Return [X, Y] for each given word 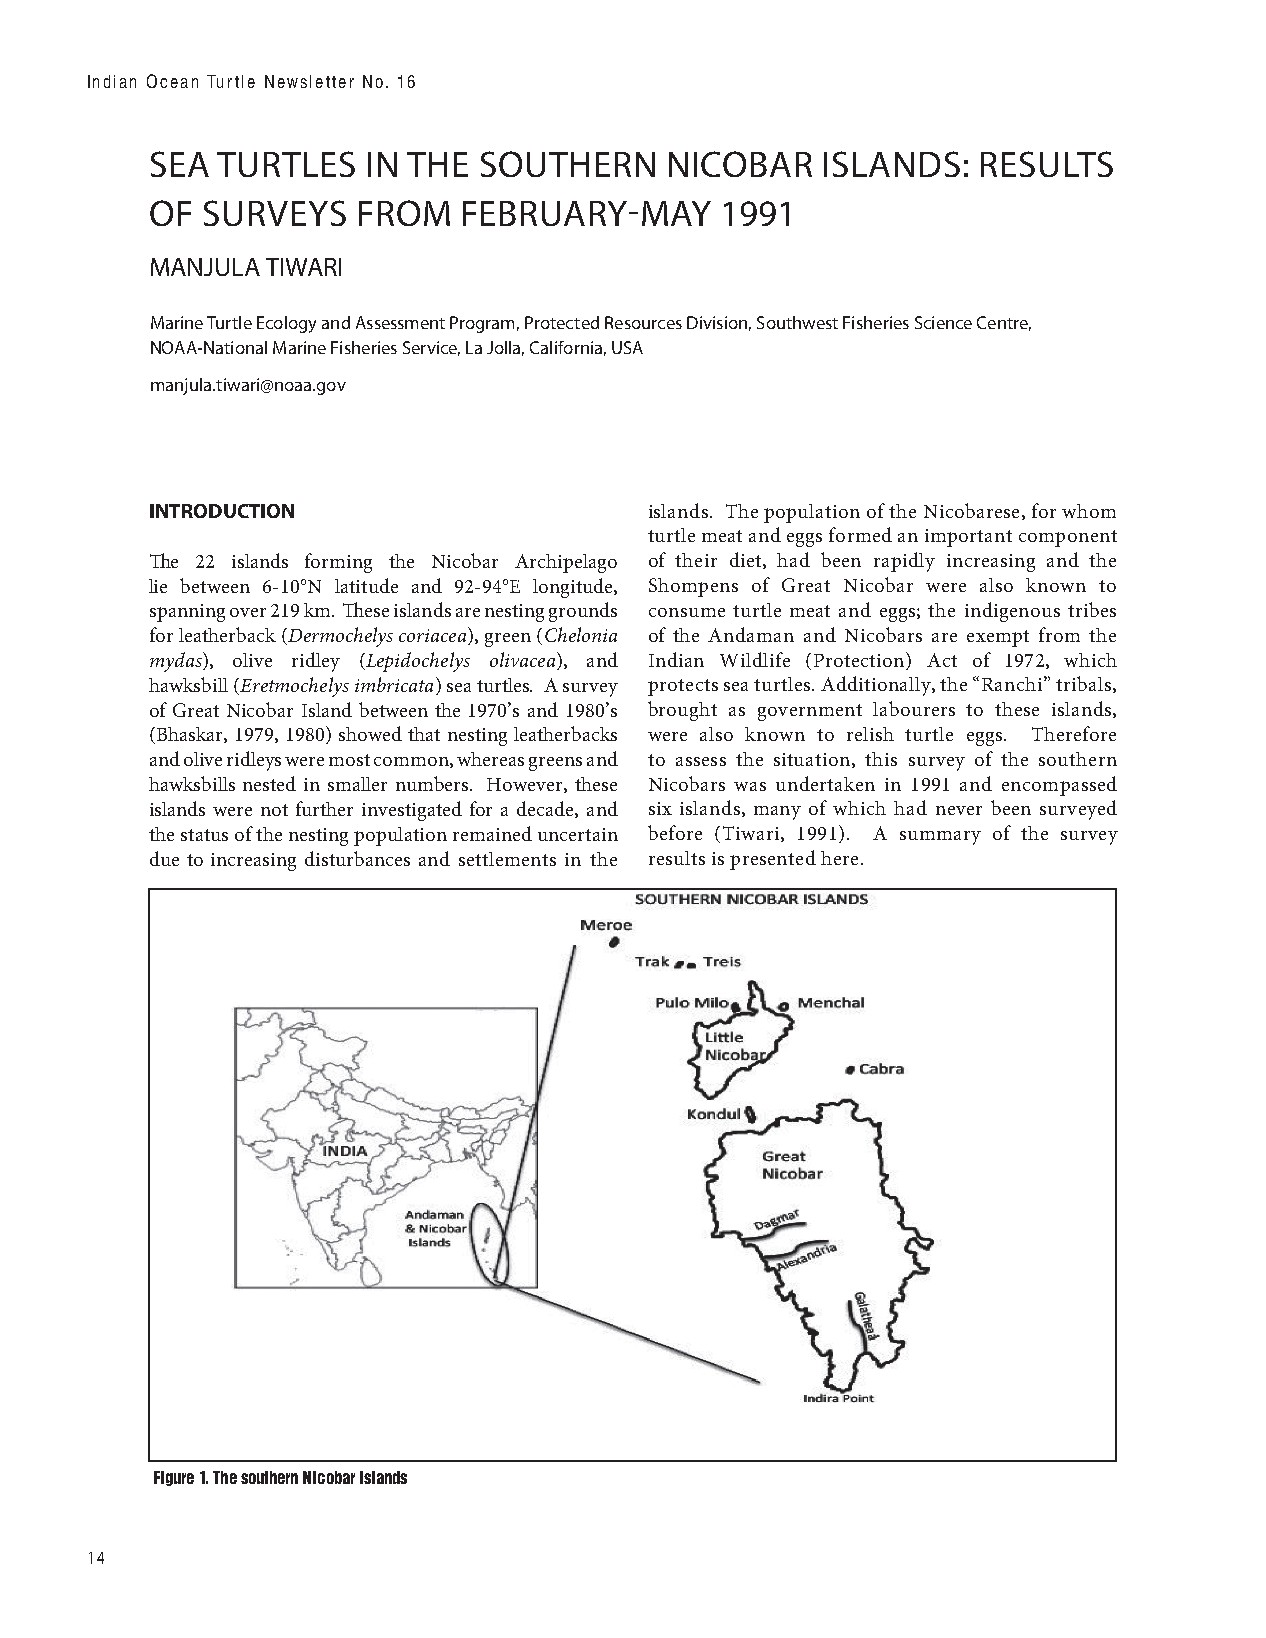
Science [943, 322]
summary [940, 838]
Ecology [286, 324]
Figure [174, 1478]
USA [627, 347]
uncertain [578, 834]
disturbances [357, 858]
